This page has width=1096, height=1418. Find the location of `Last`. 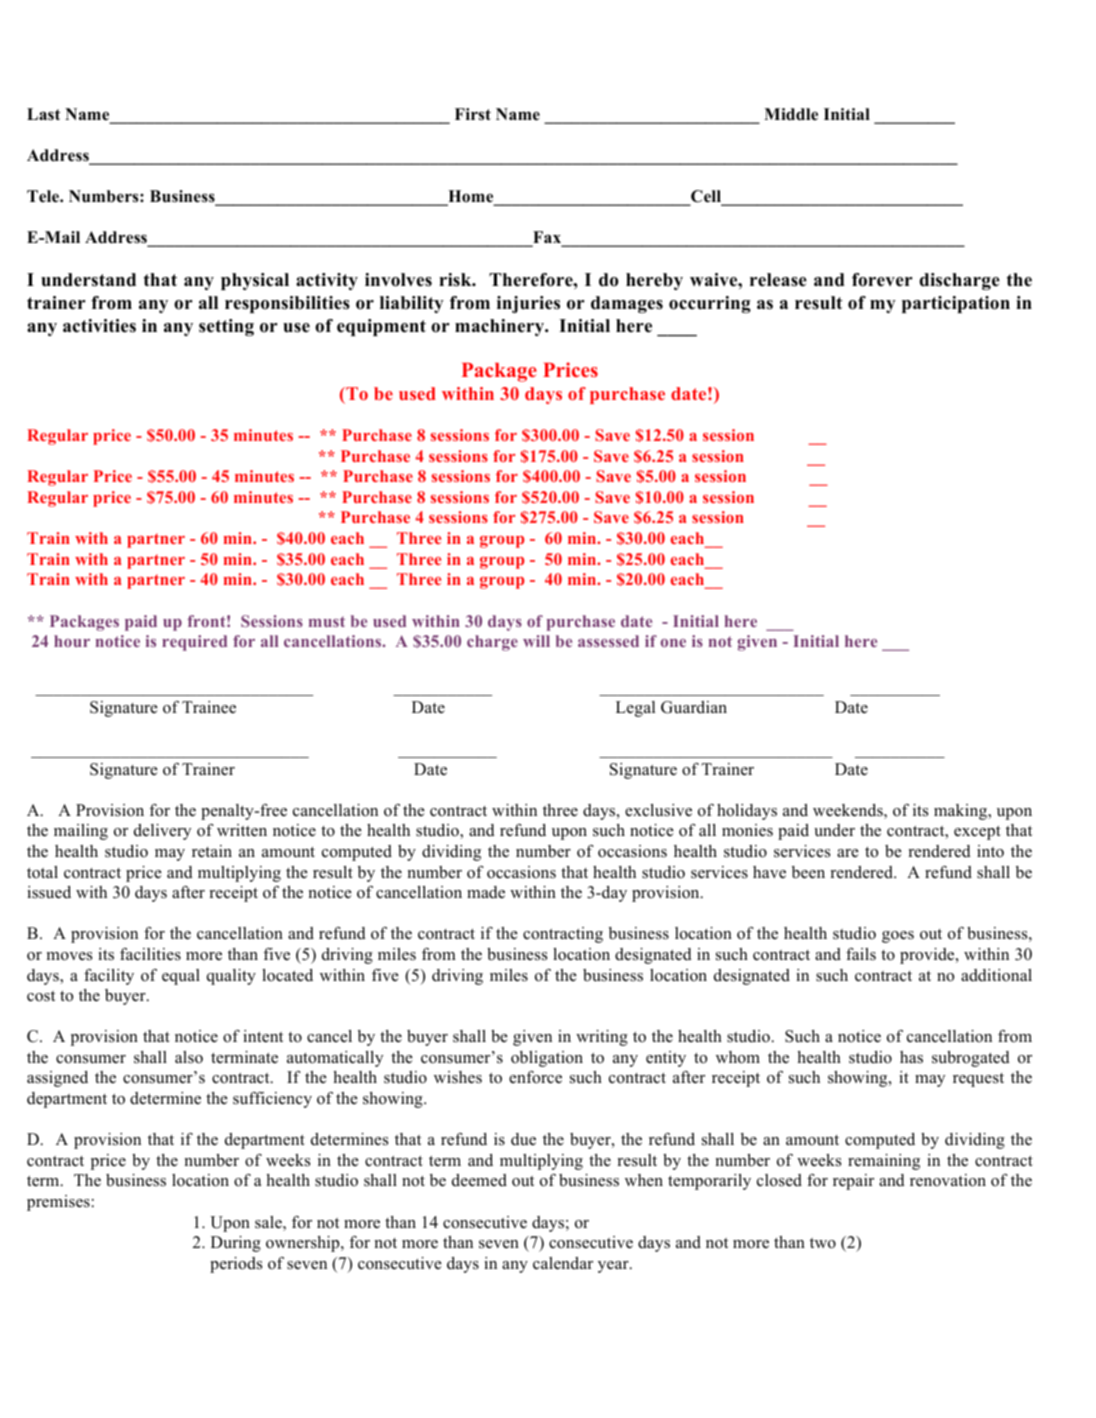

Last is located at coordinates (43, 114).
